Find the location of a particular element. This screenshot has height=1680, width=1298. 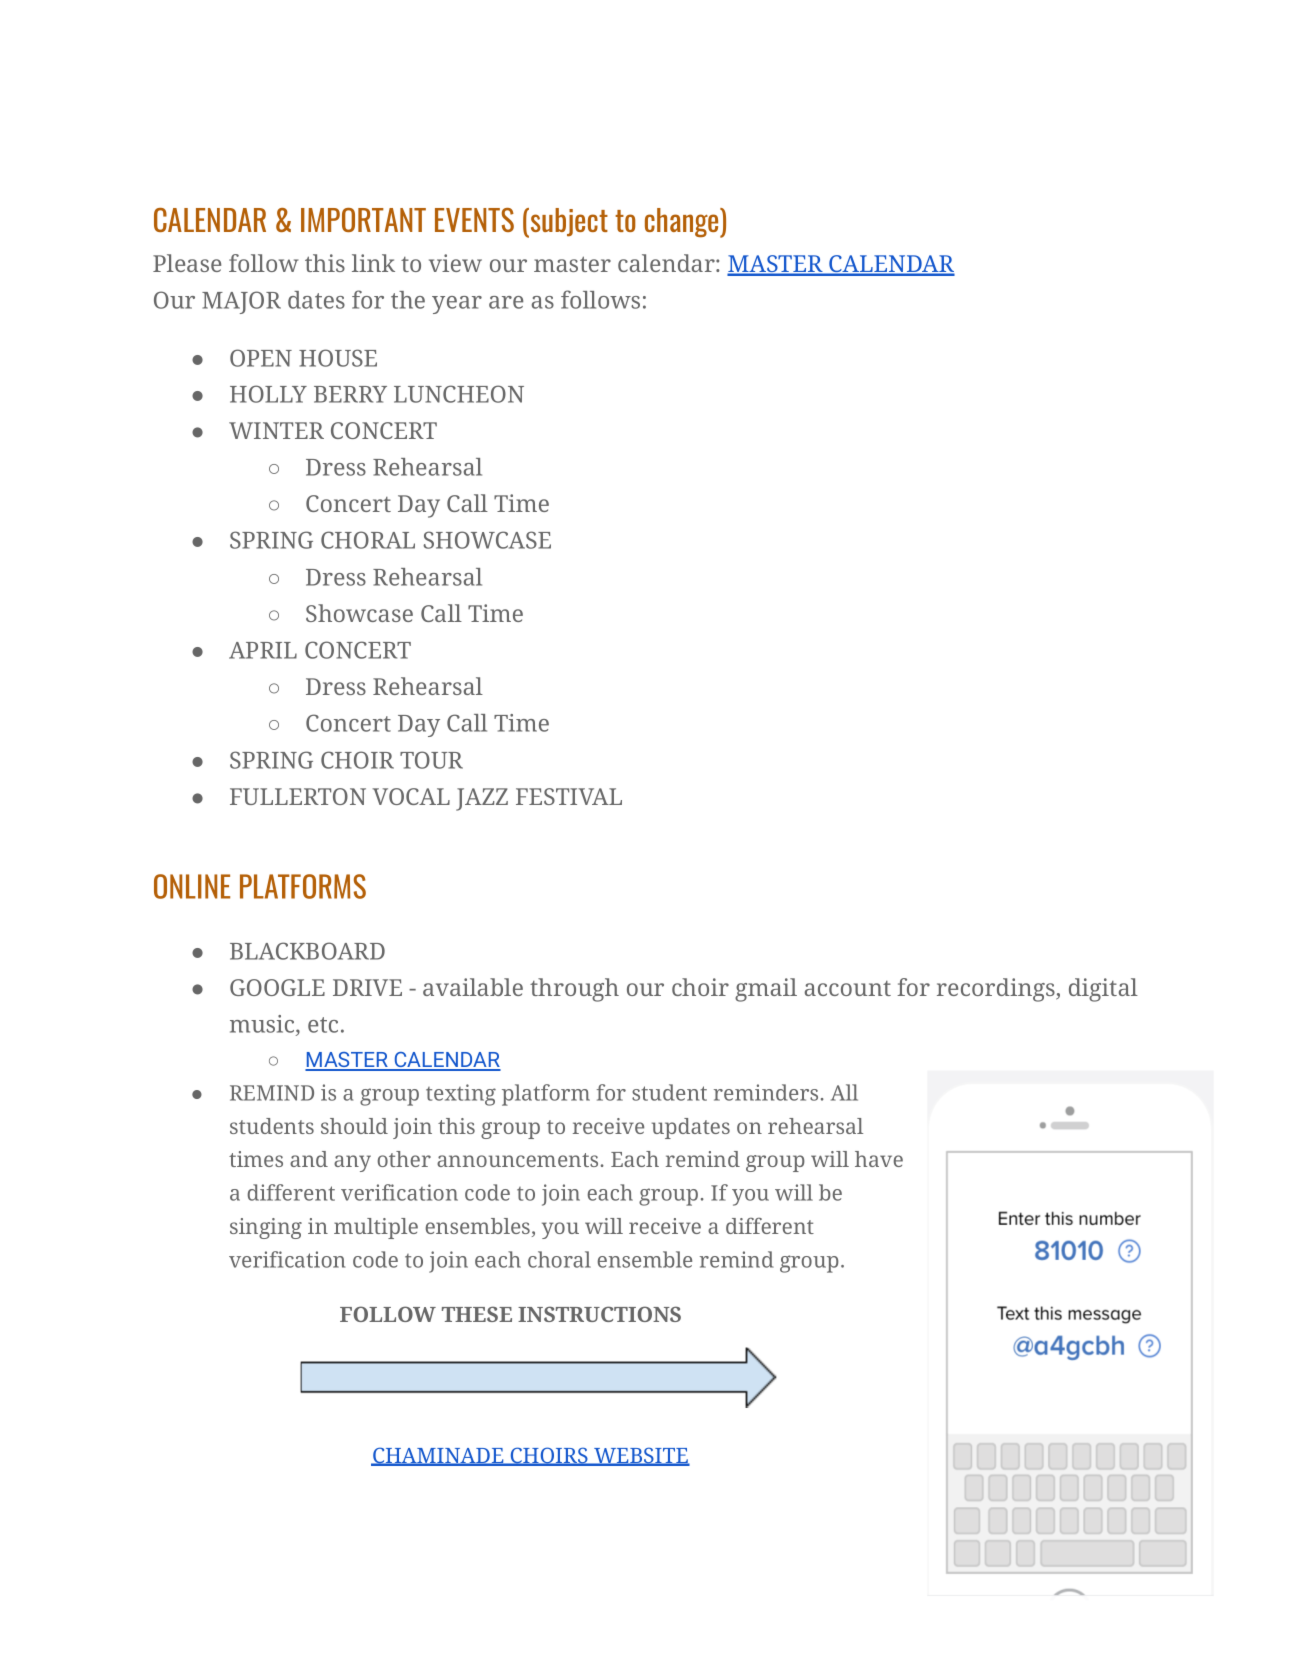

subject is located at coordinates (568, 223).
